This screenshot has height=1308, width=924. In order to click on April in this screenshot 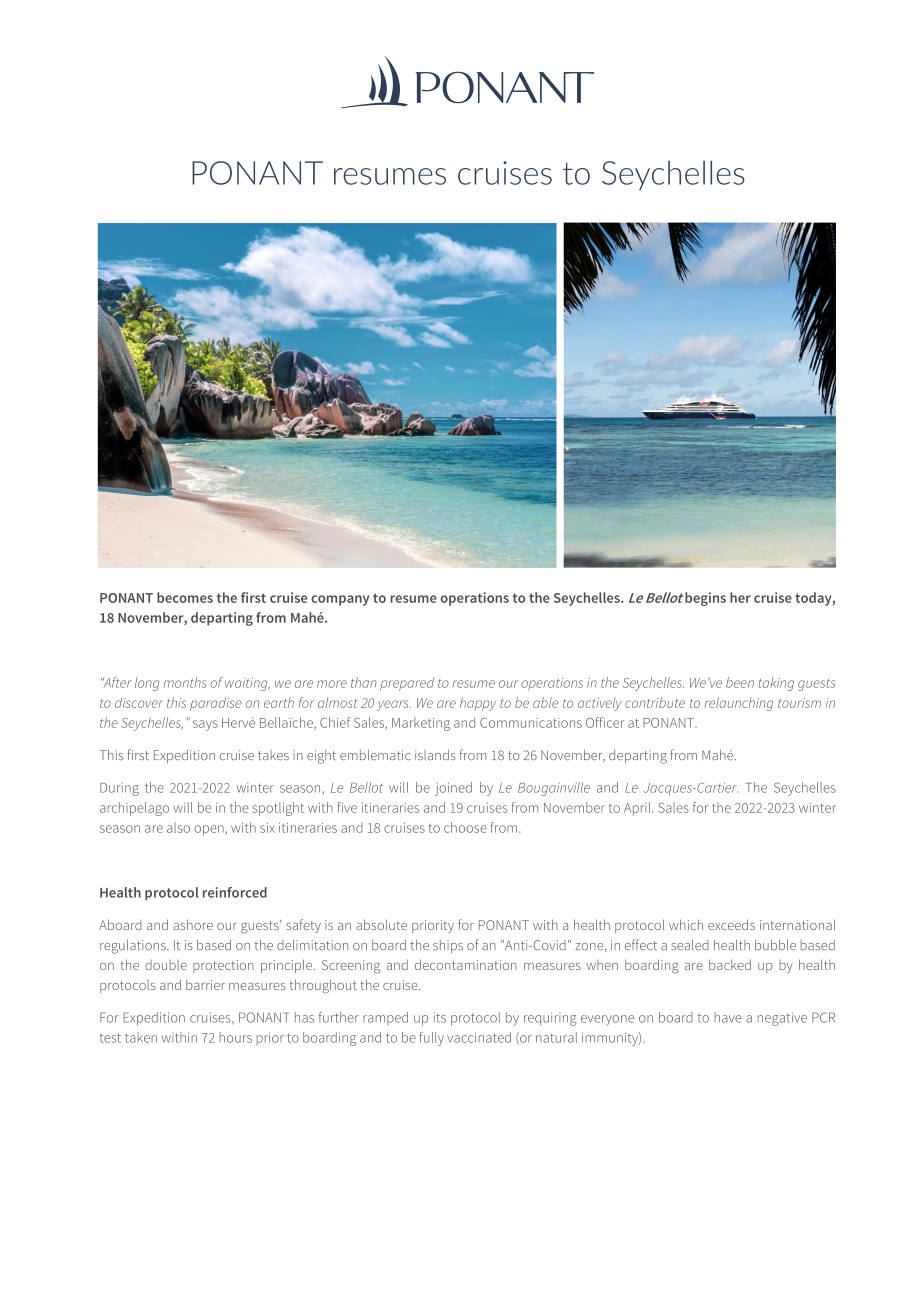, I will do `click(638, 809)`.
